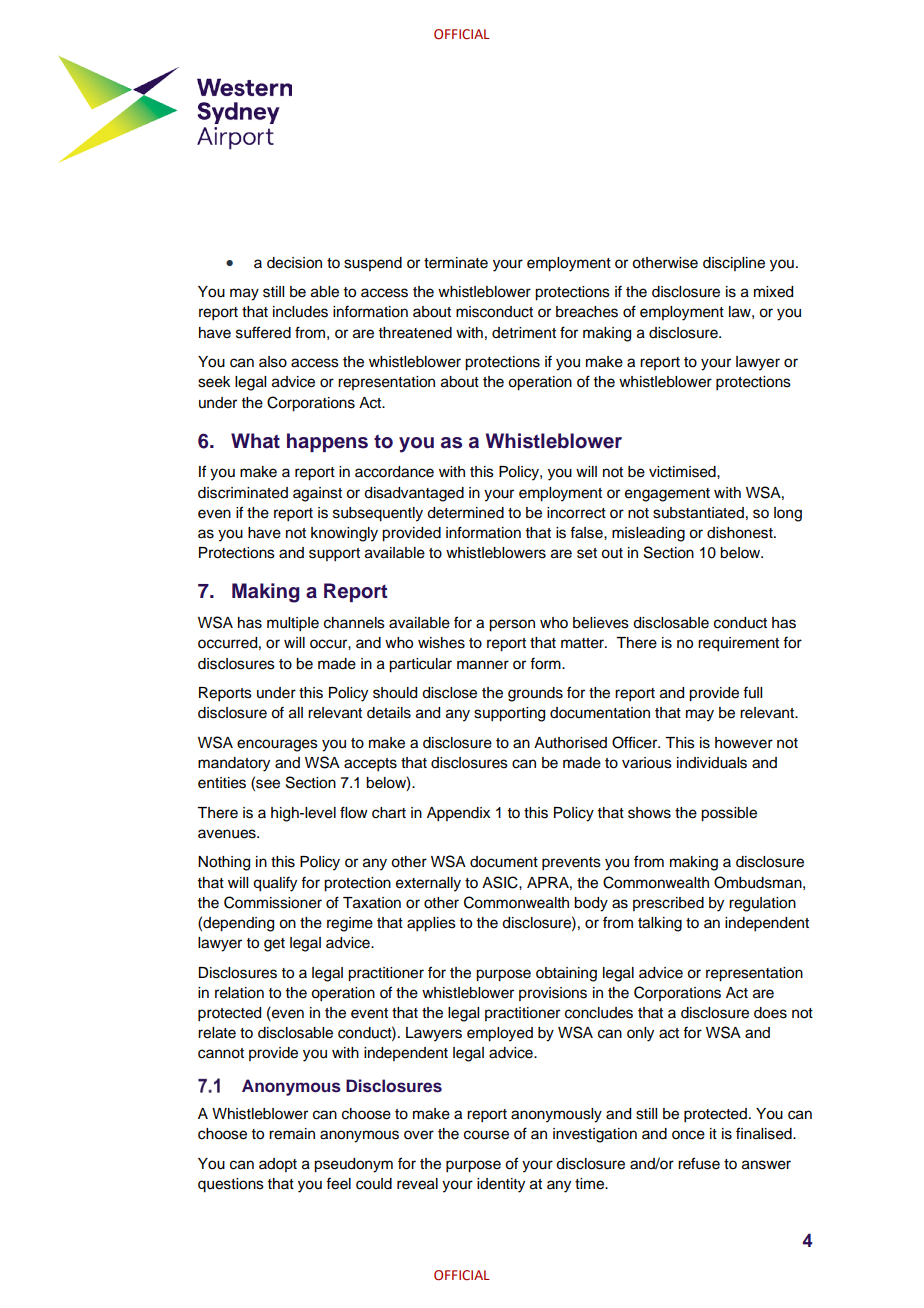 The height and width of the image is (1308, 924). I want to click on applies, so click(431, 924).
